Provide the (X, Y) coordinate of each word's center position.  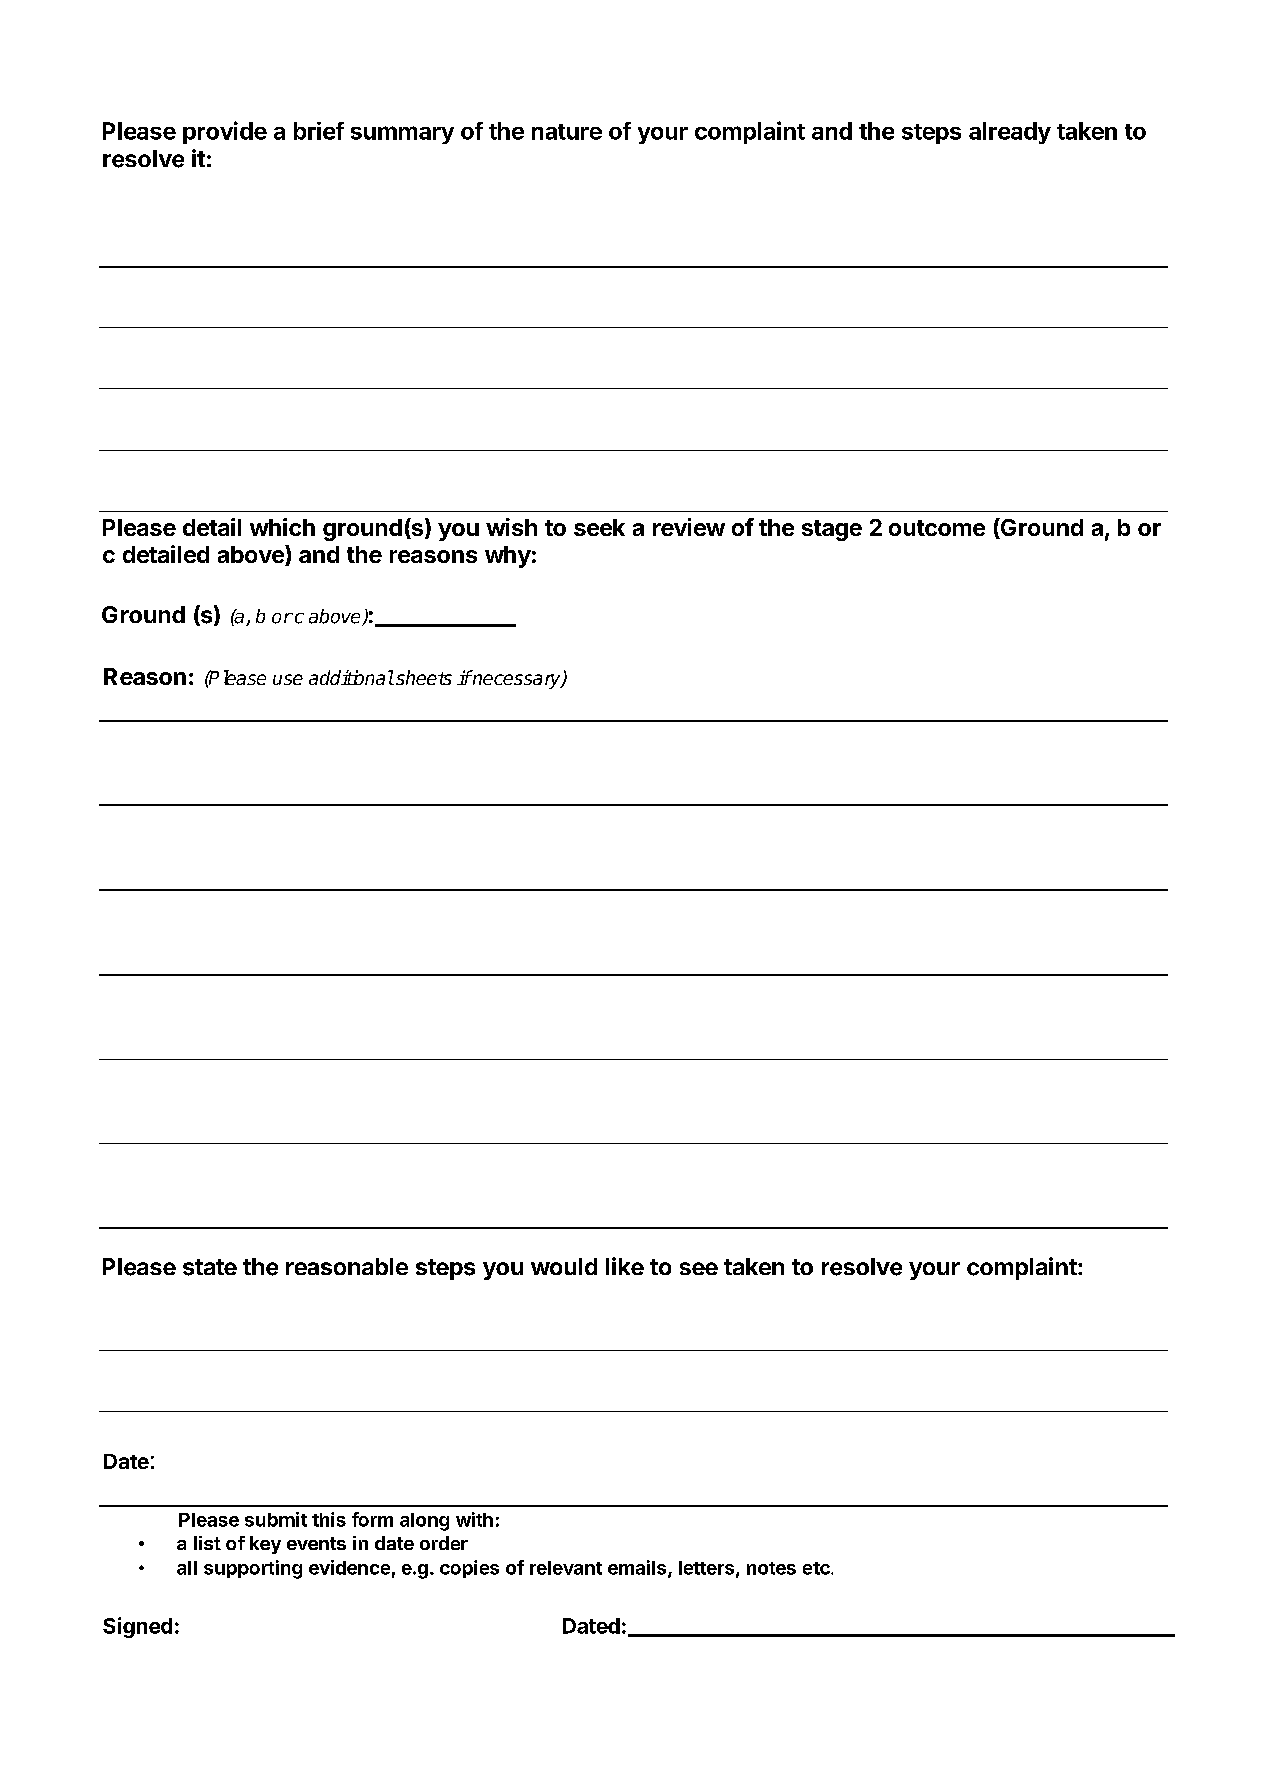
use (288, 679)
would (564, 1266)
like (625, 1266)
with (474, 1519)
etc (817, 1568)
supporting (253, 1569)
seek (599, 527)
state (210, 1267)
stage (832, 530)
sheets (424, 677)
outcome (937, 528)
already (1010, 133)
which (282, 527)
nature (567, 132)
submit (276, 1519)
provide (225, 132)
